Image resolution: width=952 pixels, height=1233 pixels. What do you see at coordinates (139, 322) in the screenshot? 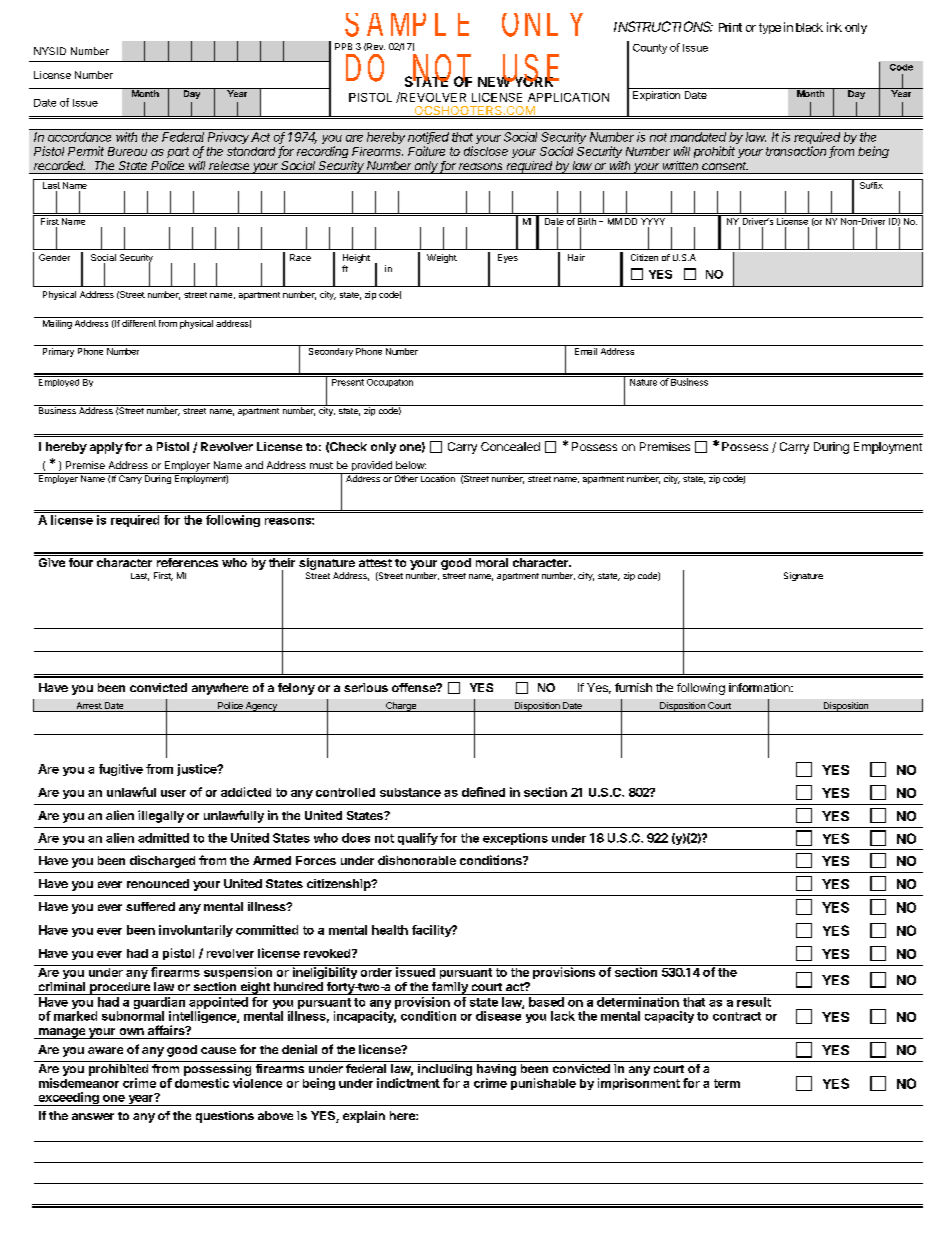
I see `different` at bounding box center [139, 322].
